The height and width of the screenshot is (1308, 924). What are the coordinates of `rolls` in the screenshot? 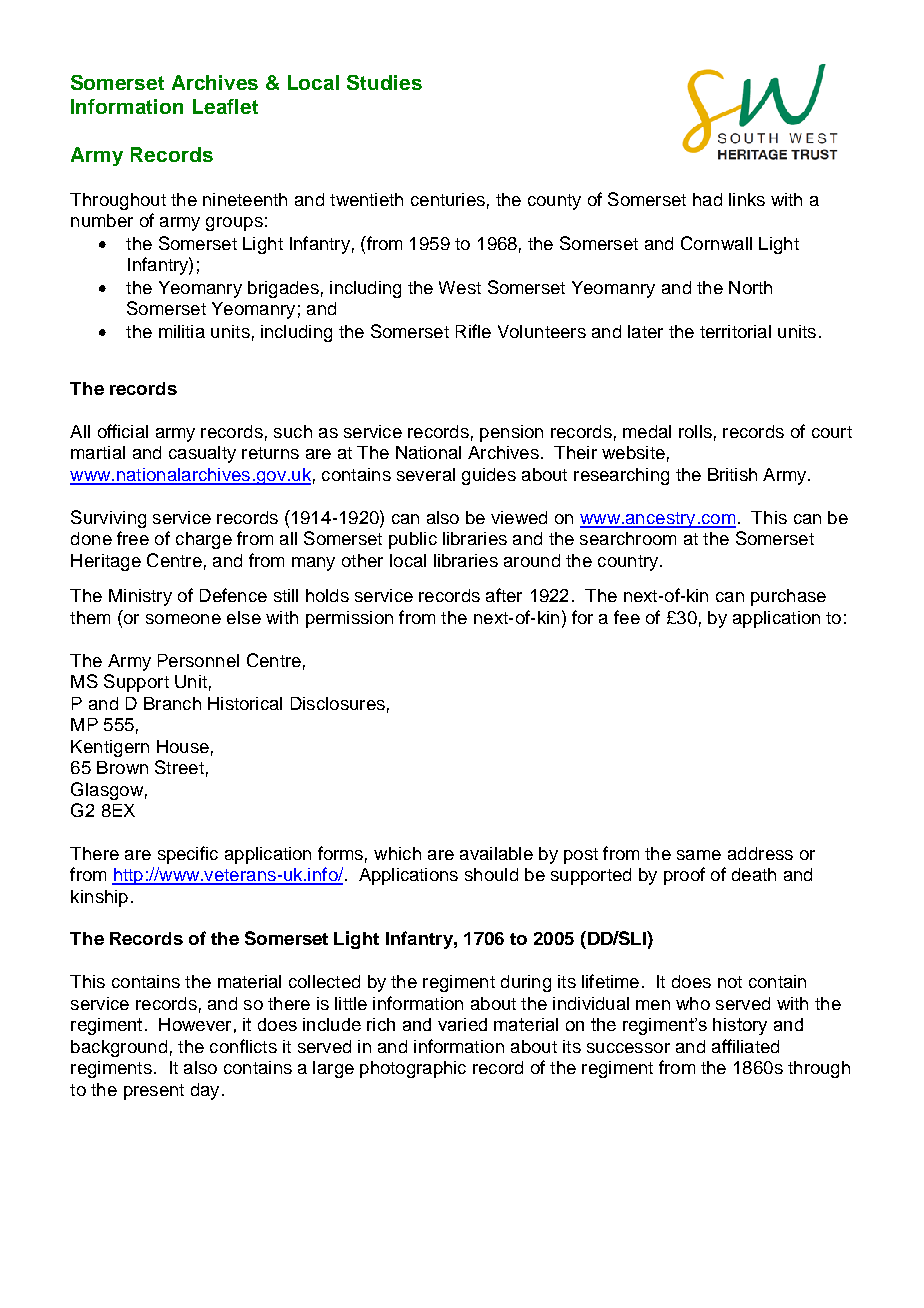 It's located at (695, 431).
